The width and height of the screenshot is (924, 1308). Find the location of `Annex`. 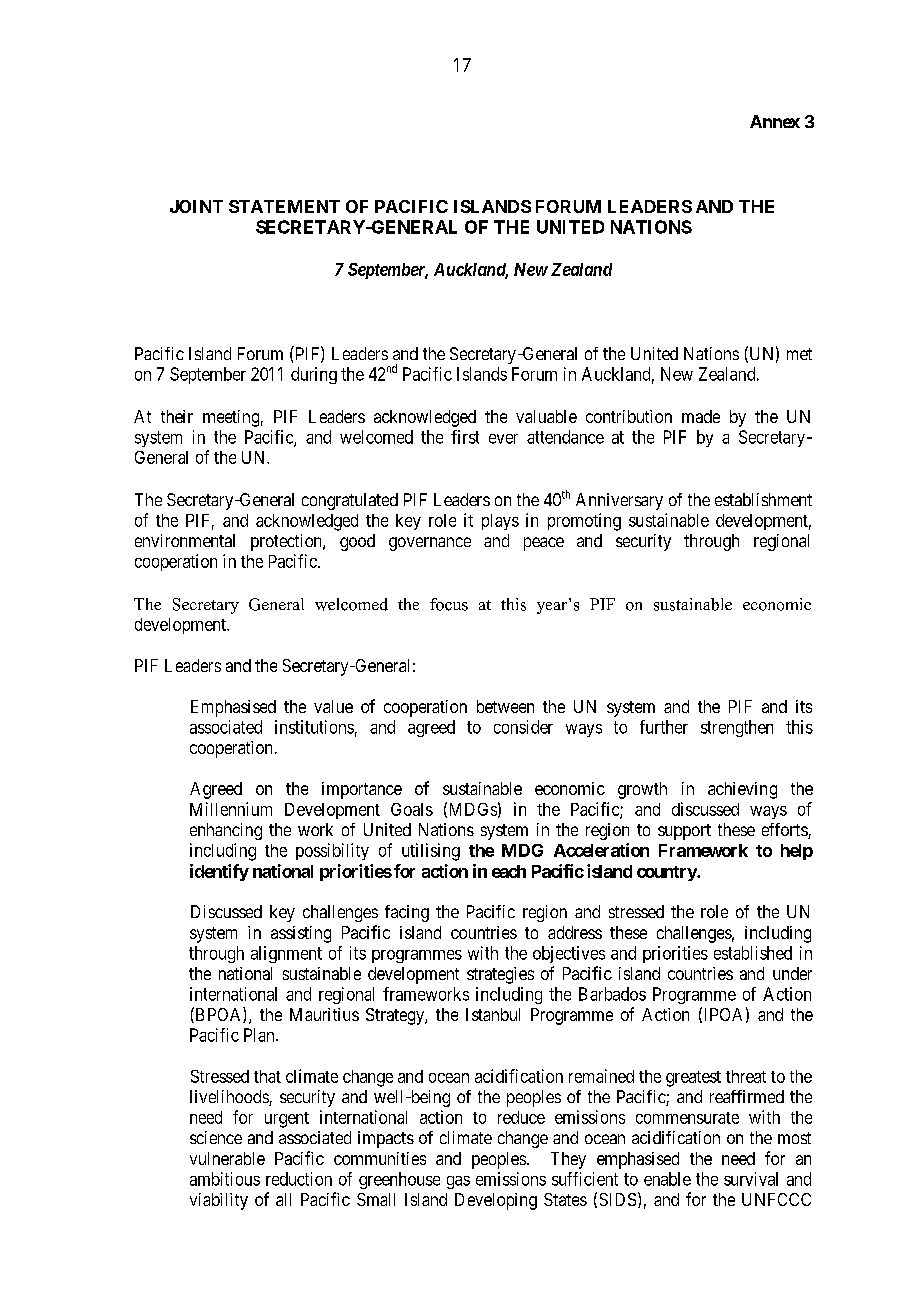

Annex is located at coordinates (775, 121).
